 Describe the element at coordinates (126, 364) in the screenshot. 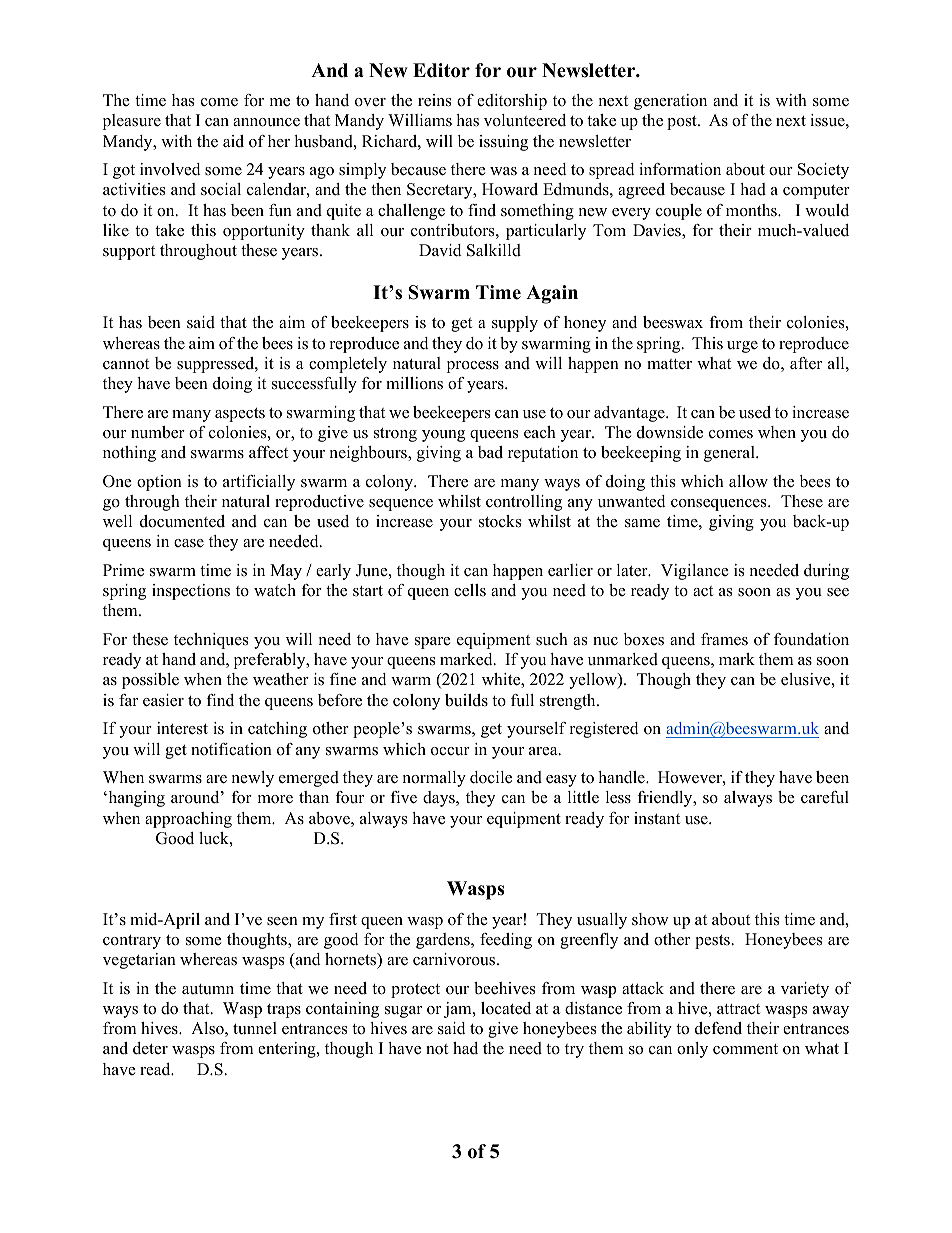

I see `cannot` at that location.
